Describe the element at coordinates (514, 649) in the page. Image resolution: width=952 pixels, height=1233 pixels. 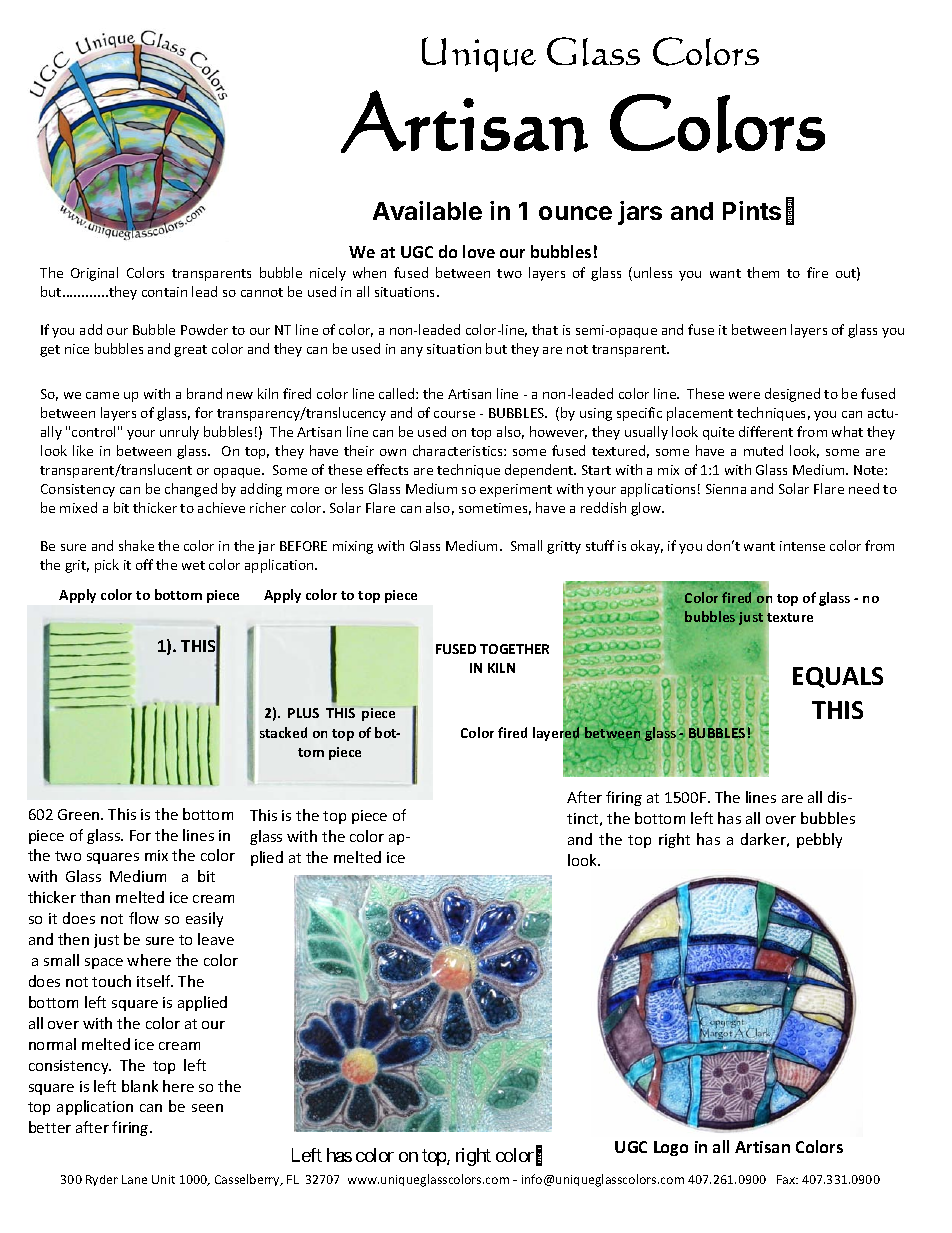
I see `TOGETHER` at that location.
